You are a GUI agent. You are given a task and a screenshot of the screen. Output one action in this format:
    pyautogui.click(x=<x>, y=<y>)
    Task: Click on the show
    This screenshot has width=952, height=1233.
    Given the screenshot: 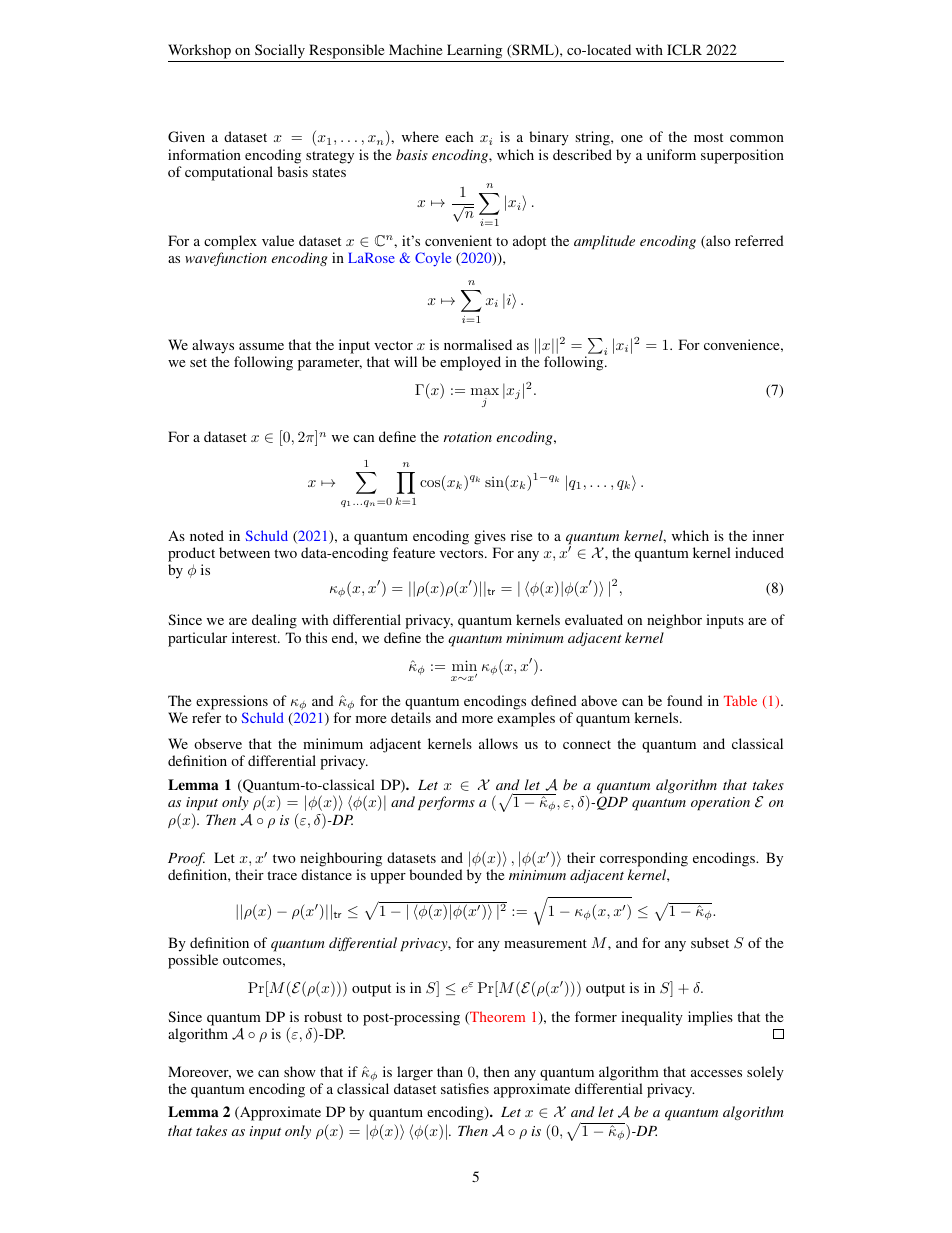 What is the action you would take?
    pyautogui.click(x=300, y=1071)
